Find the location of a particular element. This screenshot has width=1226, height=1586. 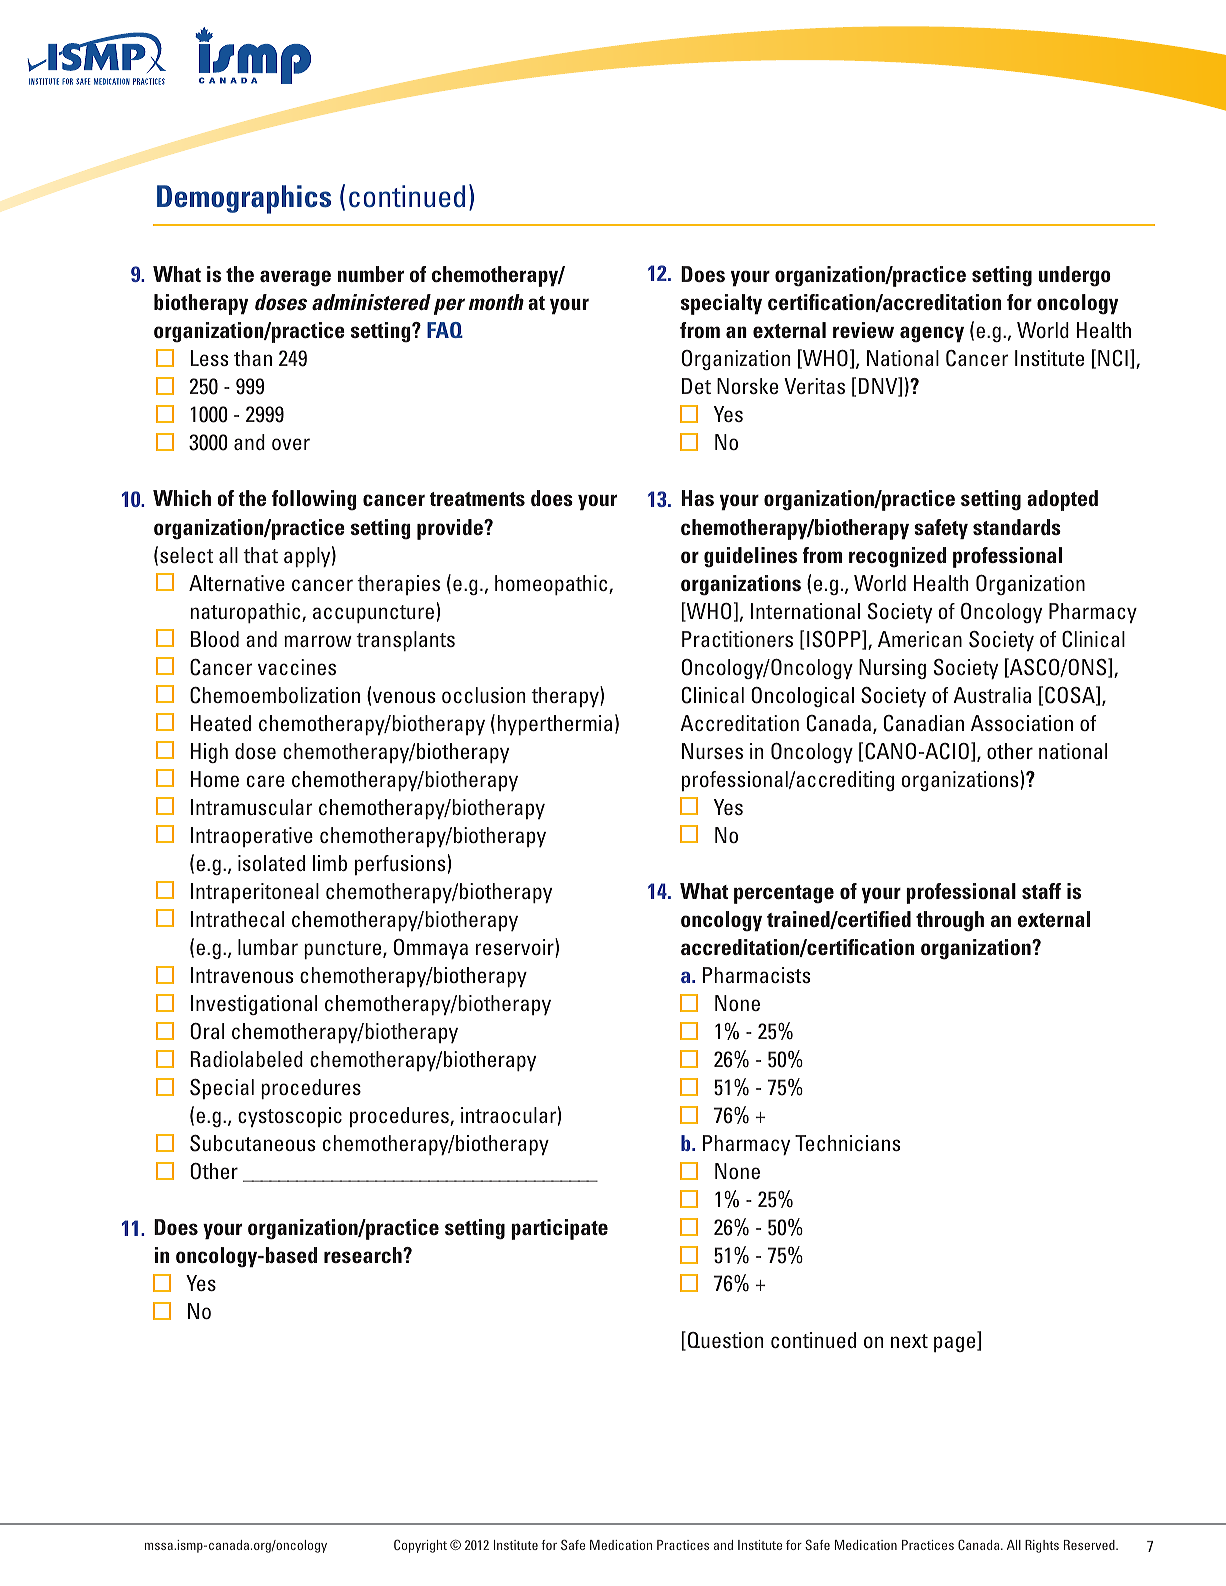

undergo is located at coordinates (1075, 276).
